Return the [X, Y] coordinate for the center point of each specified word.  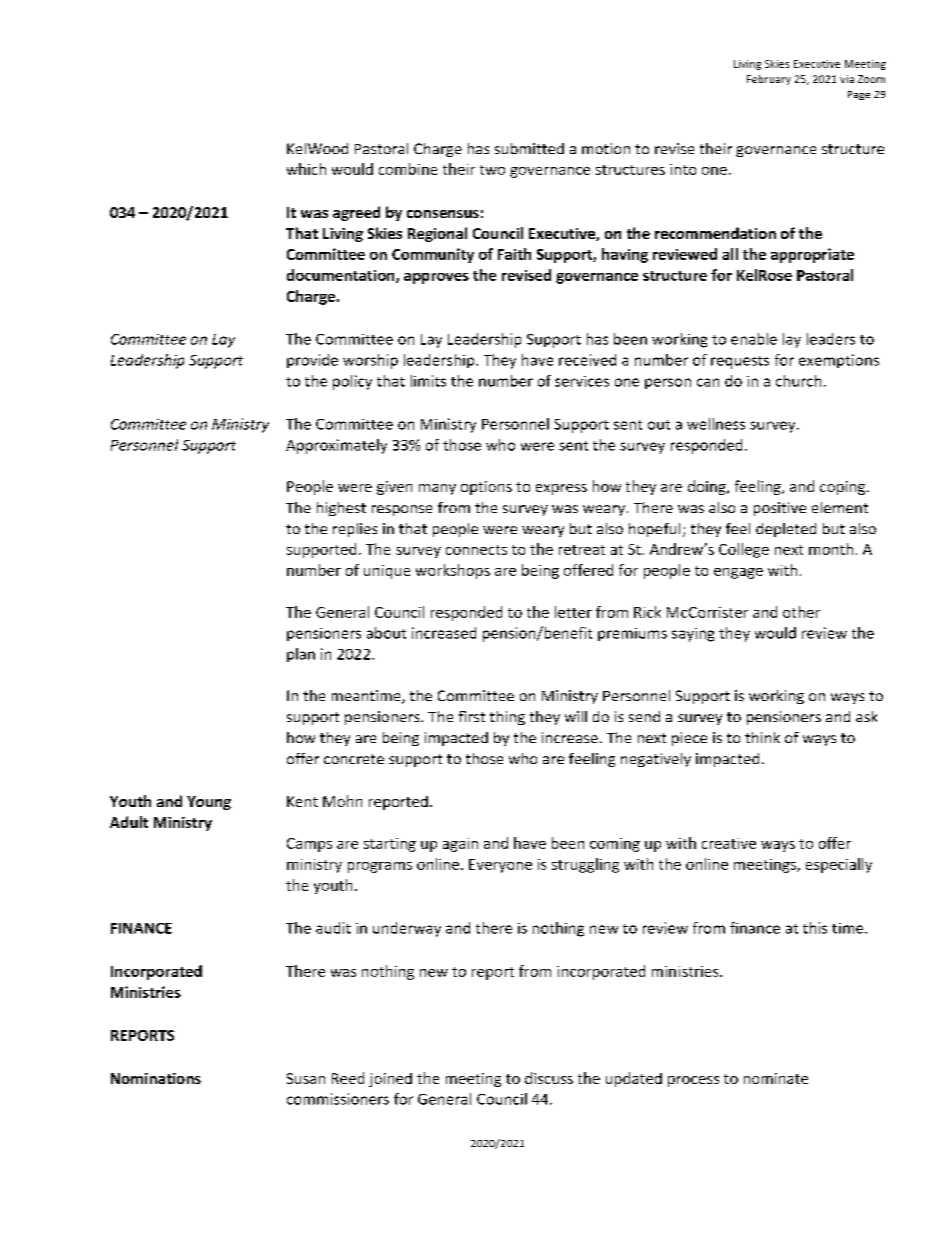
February [769, 80]
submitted [529, 148]
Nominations [156, 1078]
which [306, 169]
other [801, 612]
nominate [776, 1078]
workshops [453, 571]
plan [301, 655]
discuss [549, 1078]
